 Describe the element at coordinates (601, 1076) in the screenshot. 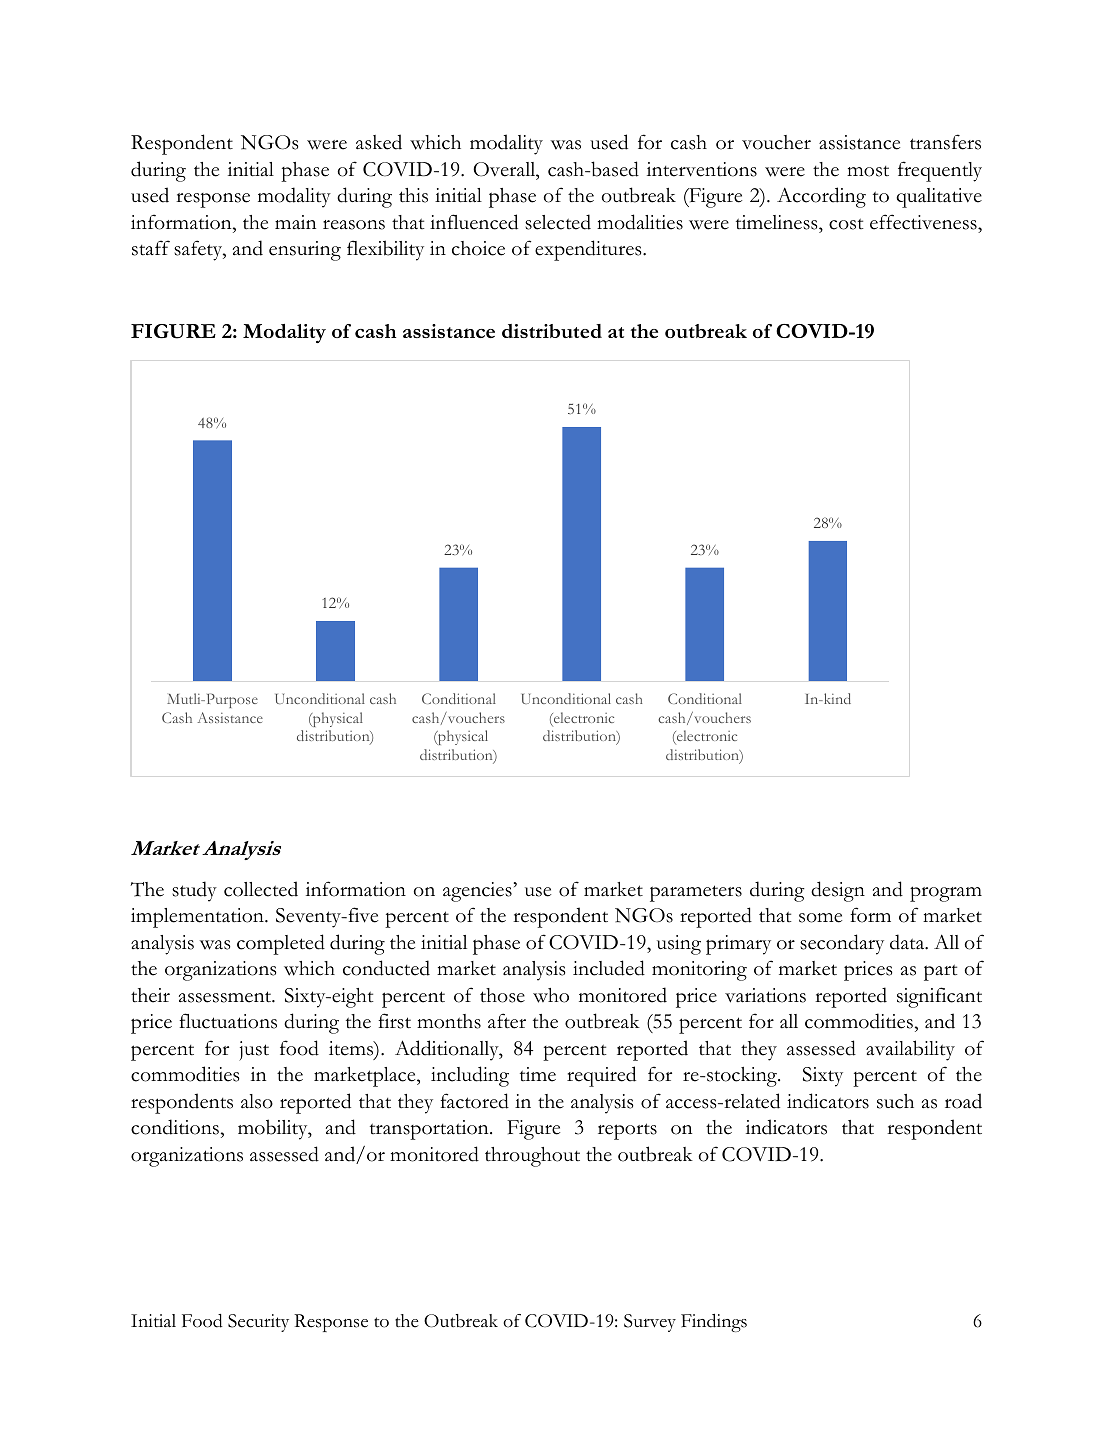

I see `required` at that location.
